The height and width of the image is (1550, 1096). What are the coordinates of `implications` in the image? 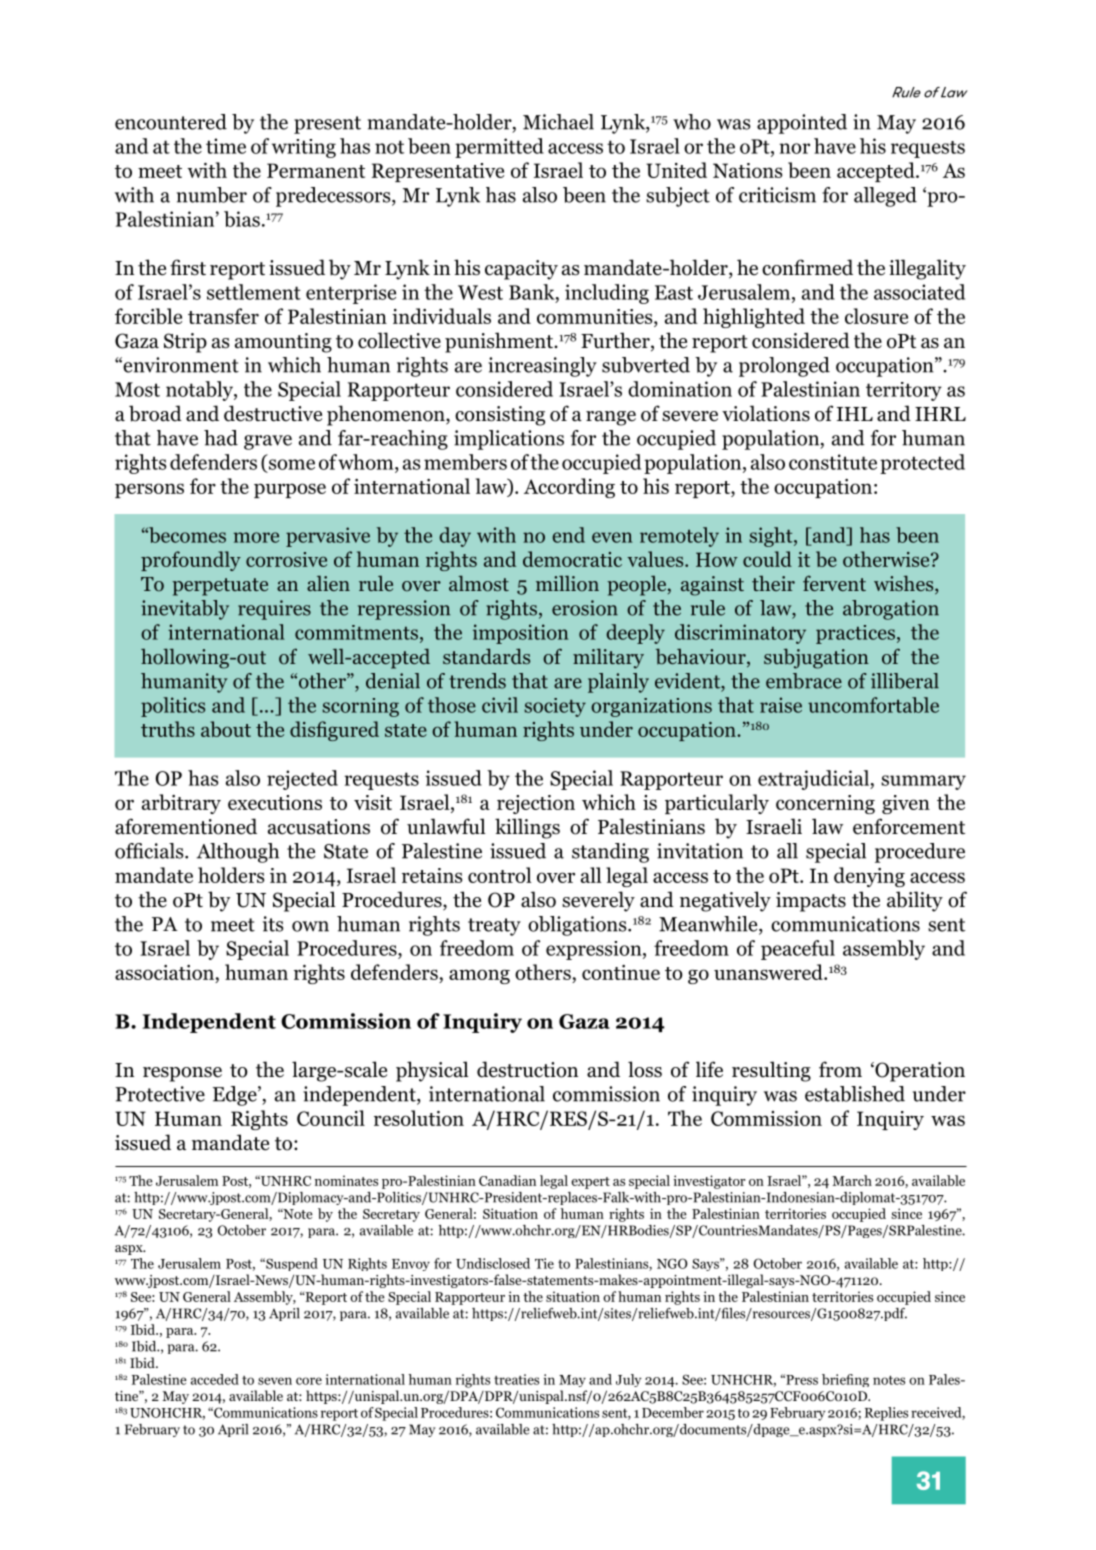 It's located at (509, 440).
